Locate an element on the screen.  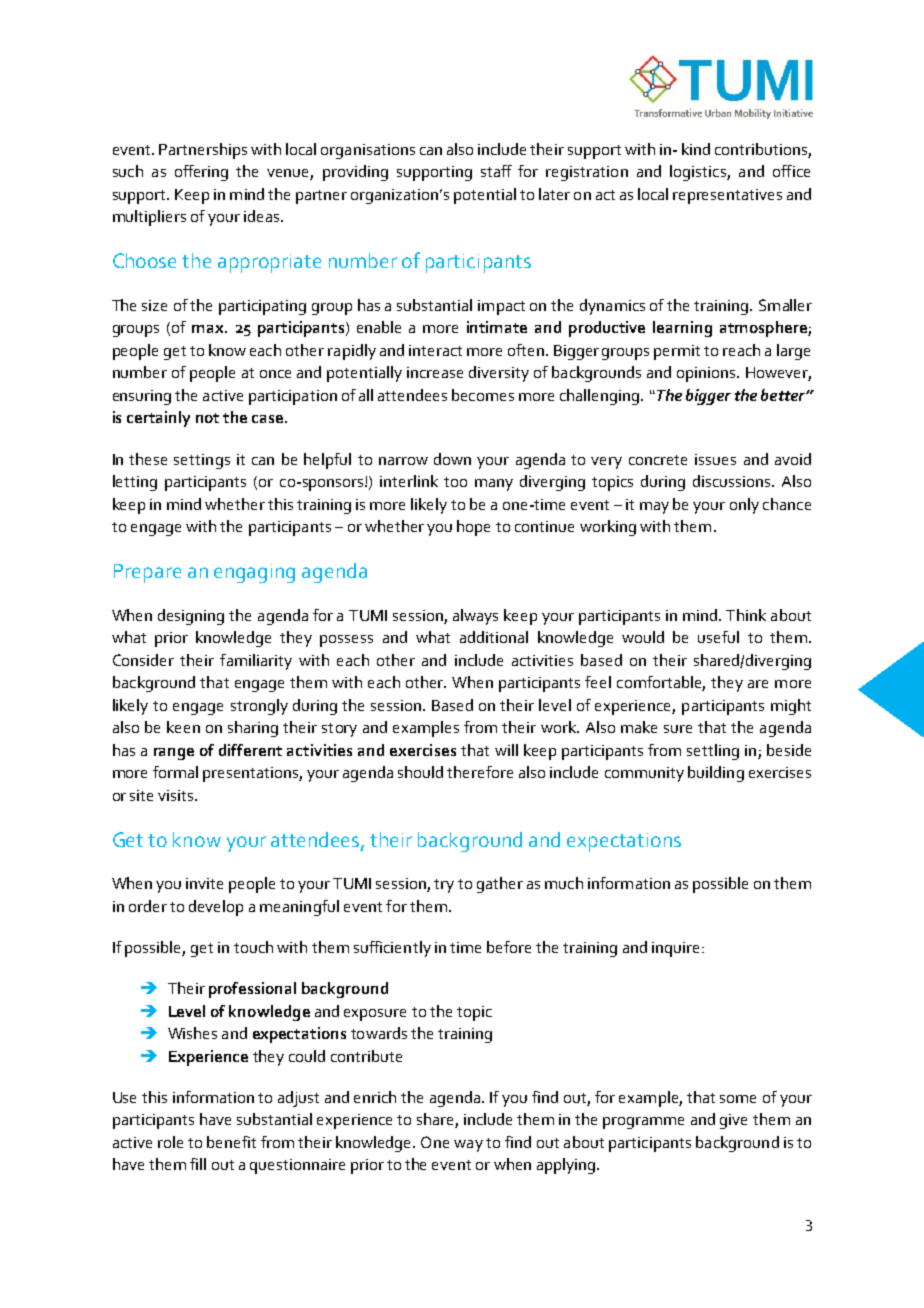
benefit is located at coordinates (231, 1142).
